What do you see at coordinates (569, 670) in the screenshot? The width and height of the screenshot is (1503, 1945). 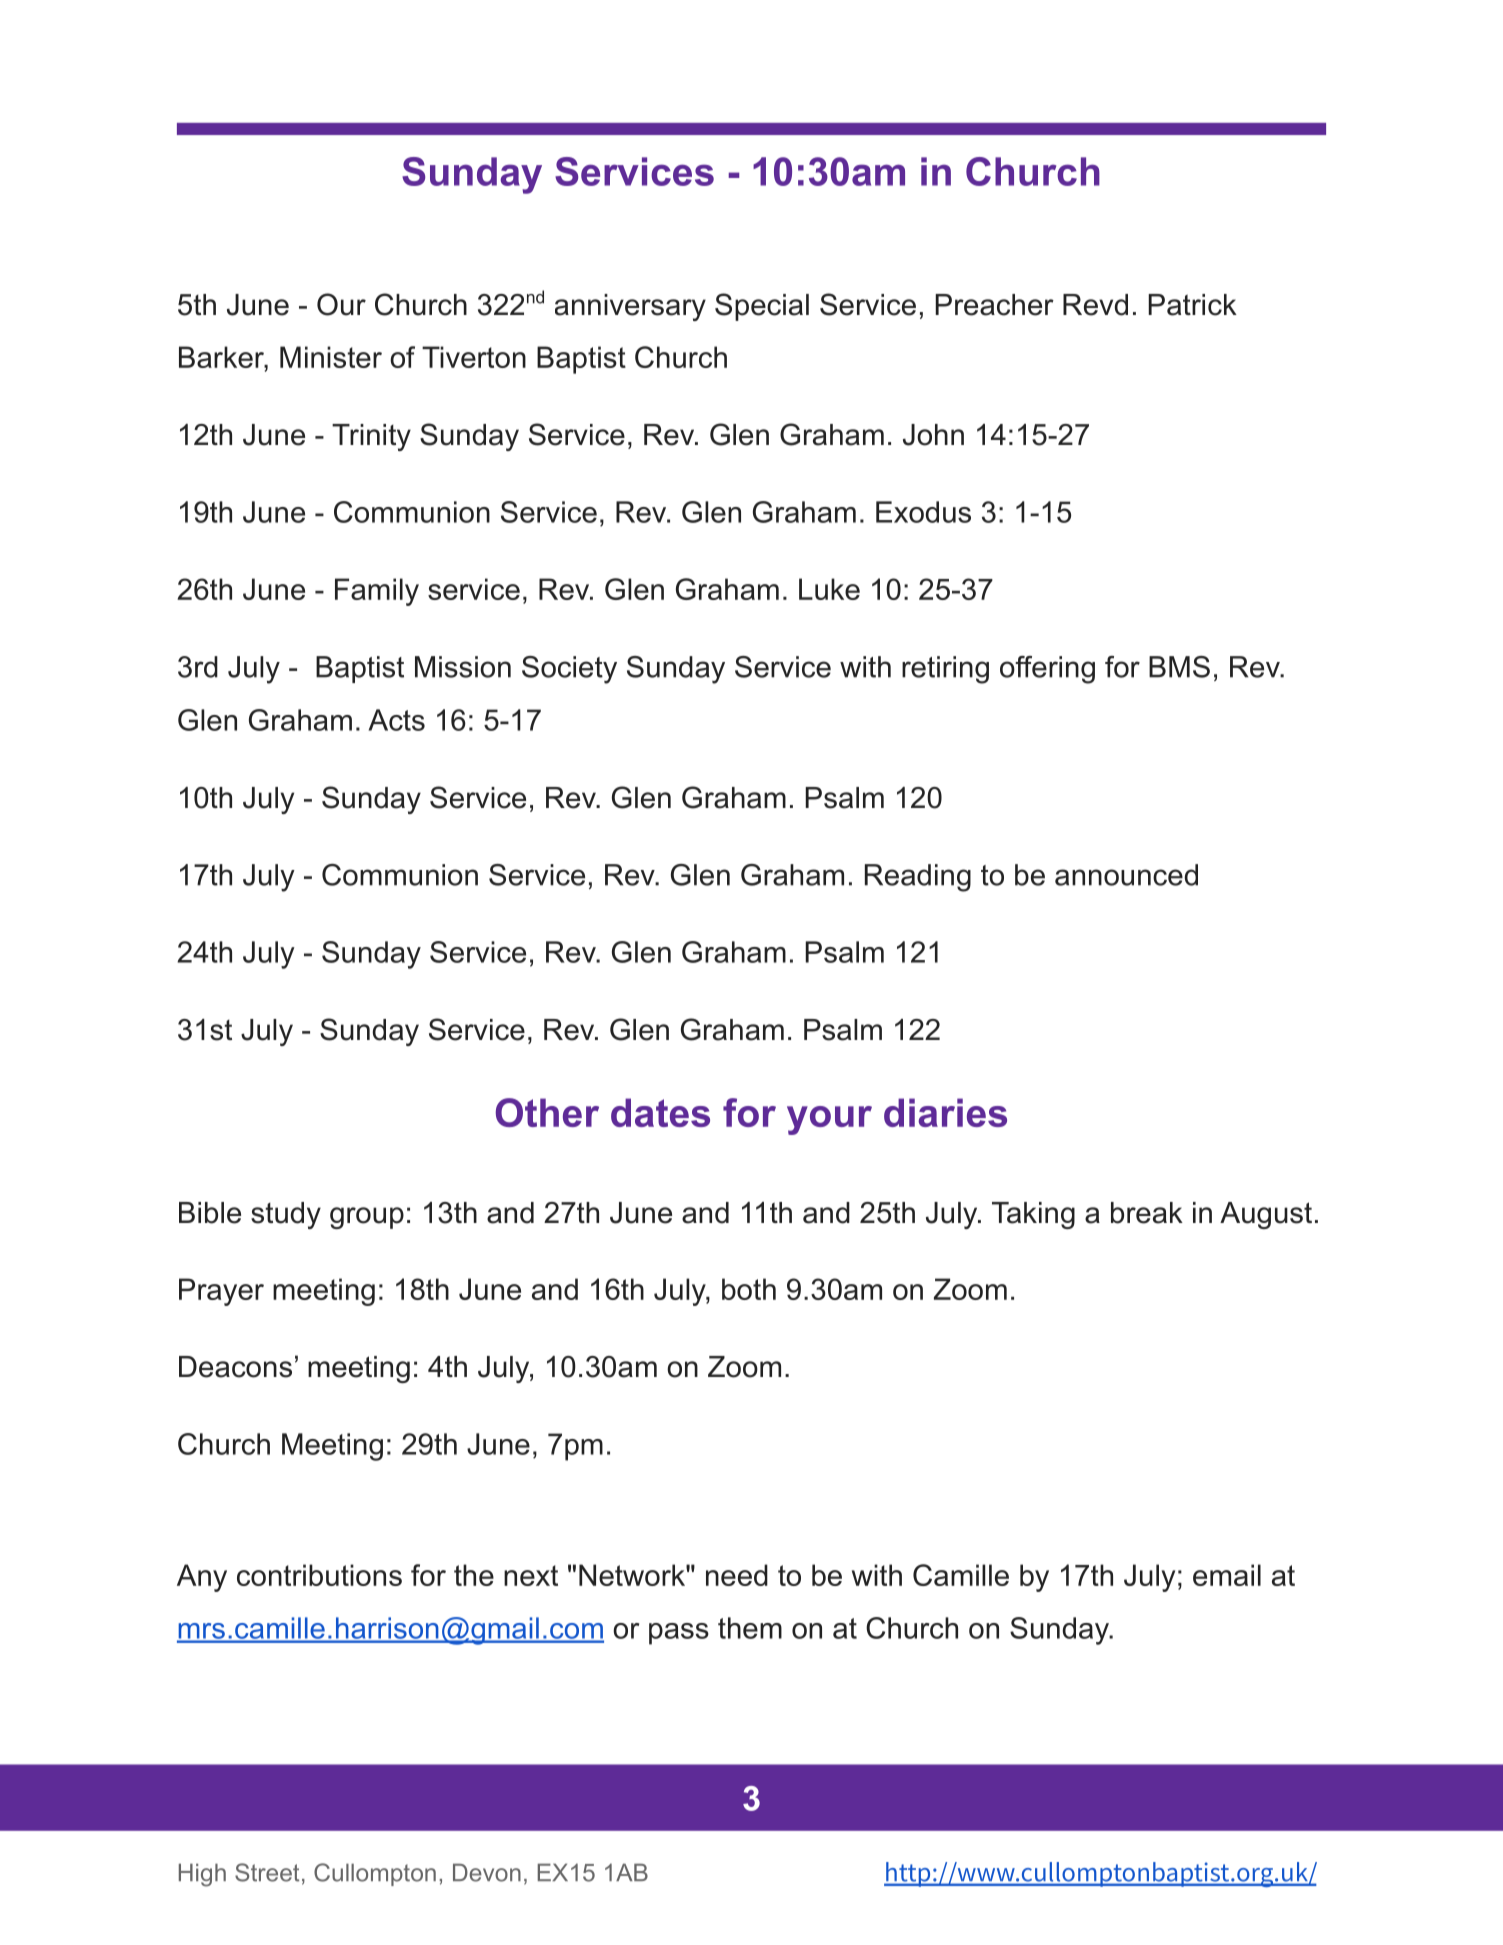 I see `Society` at bounding box center [569, 670].
